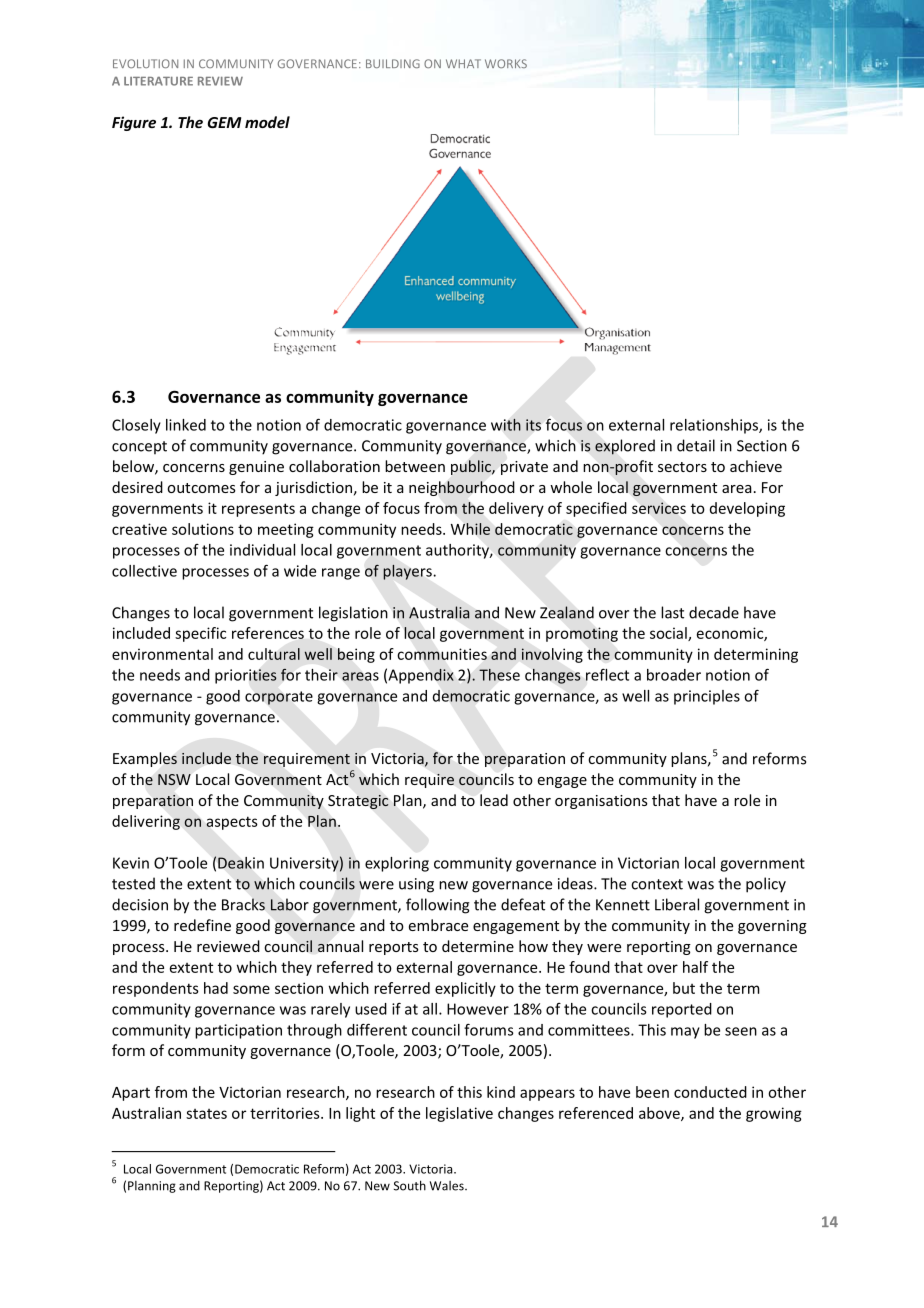 The width and height of the screenshot is (924, 1308). Describe the element at coordinates (448, 1186) in the screenshot. I see `Wales` at that location.
